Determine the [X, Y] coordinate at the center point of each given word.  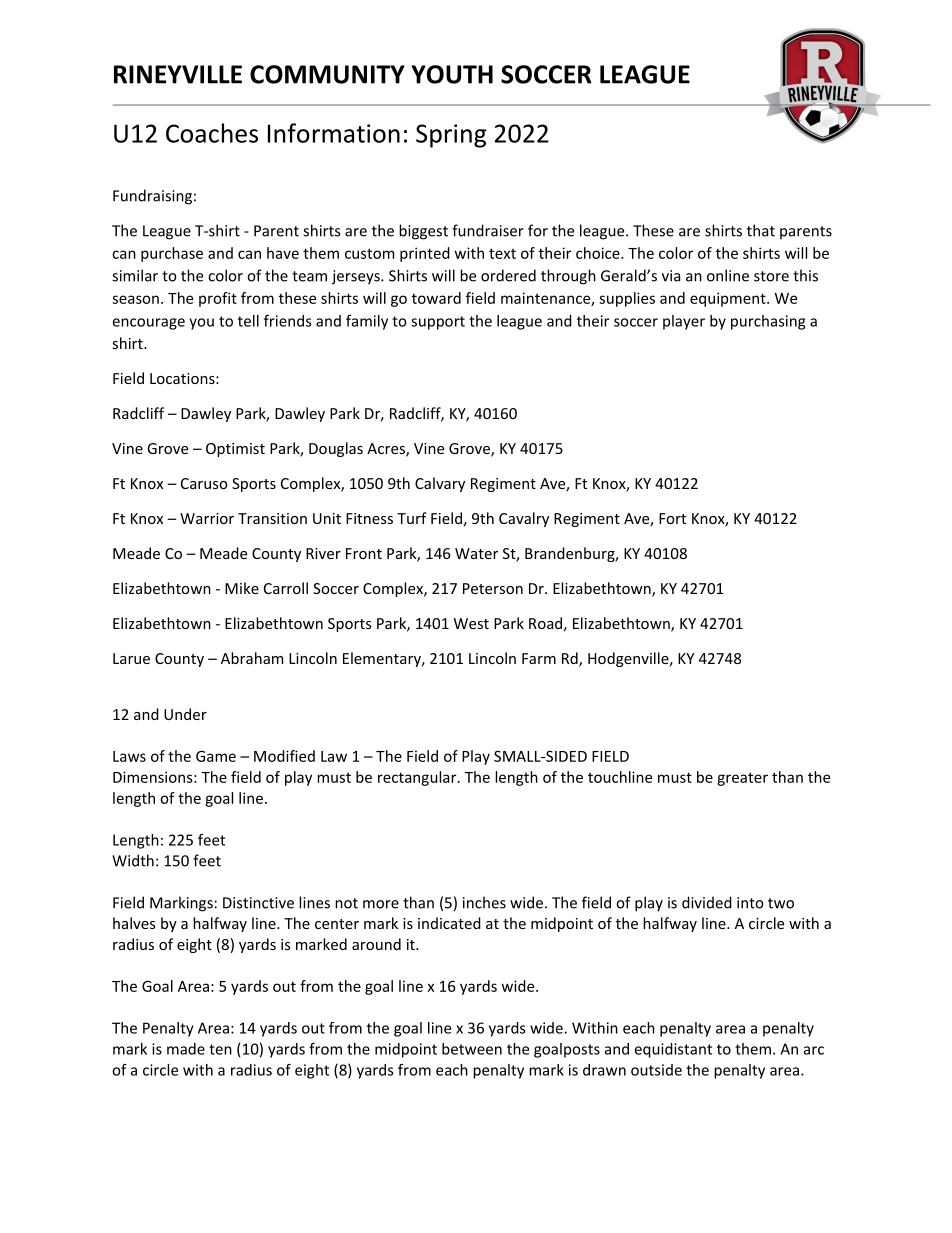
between [472, 1049]
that [761, 230]
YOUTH [452, 74]
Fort [672, 518]
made [186, 1049]
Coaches [212, 133]
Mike [242, 588]
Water [476, 553]
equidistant [673, 1050]
